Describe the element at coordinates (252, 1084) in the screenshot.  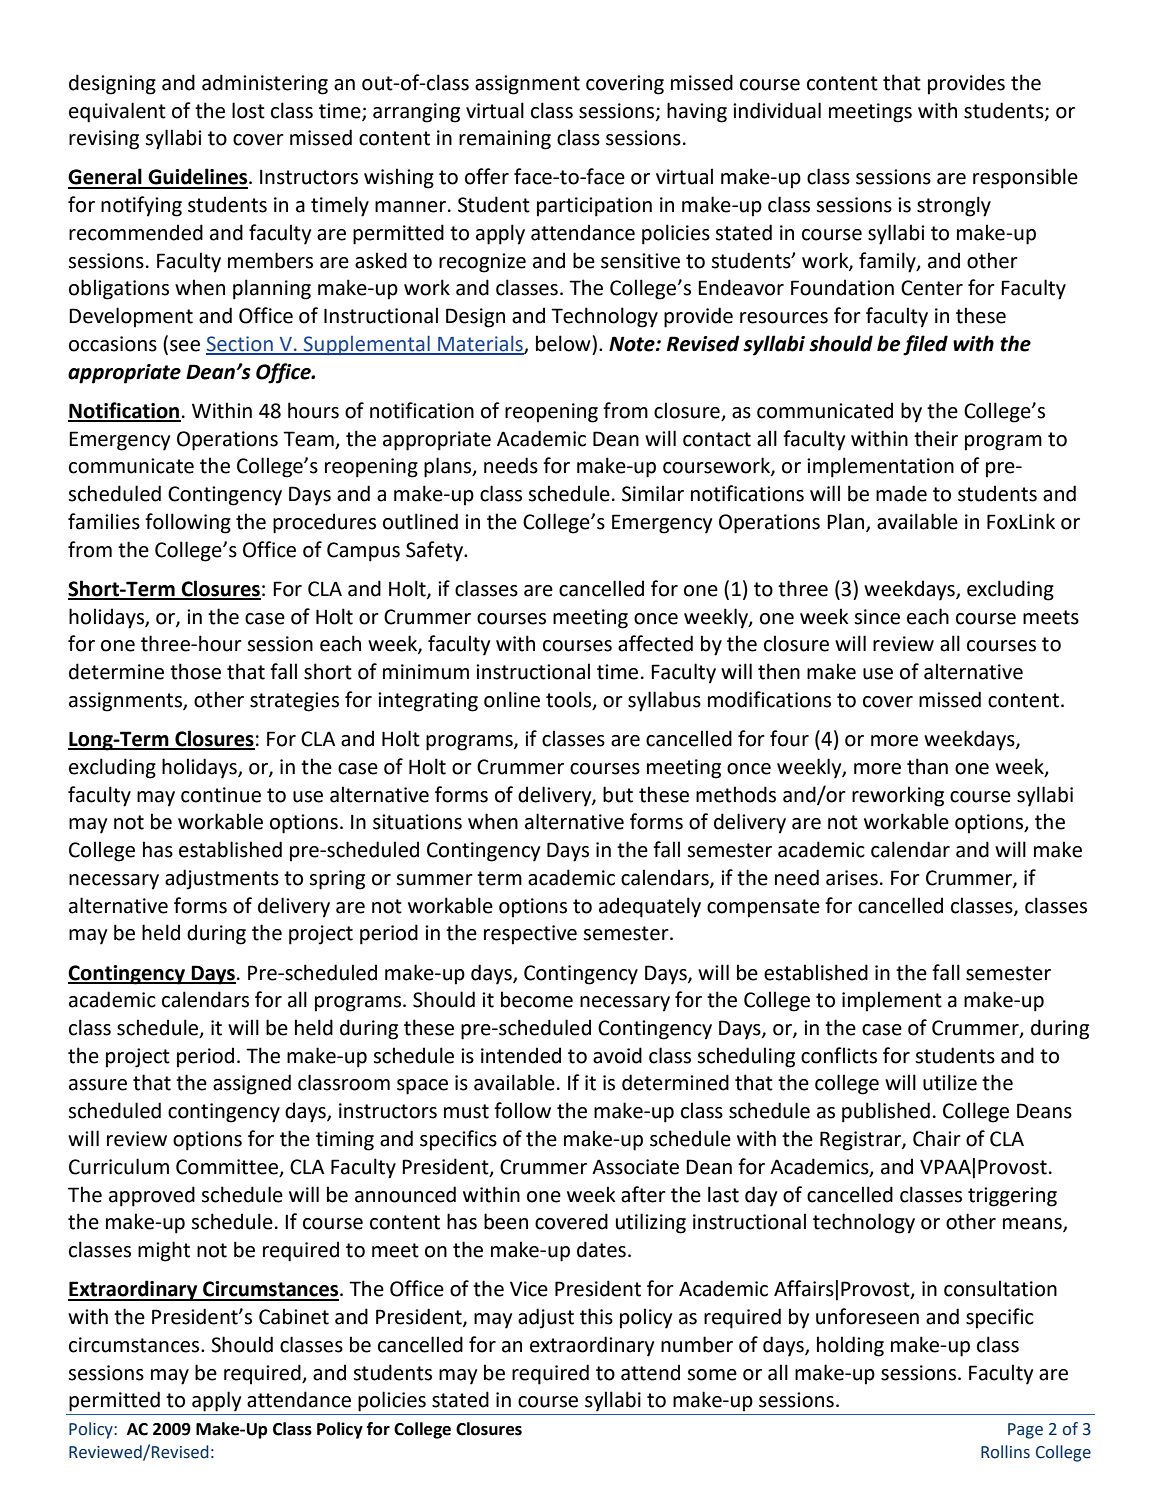
I see `assigned` at that location.
